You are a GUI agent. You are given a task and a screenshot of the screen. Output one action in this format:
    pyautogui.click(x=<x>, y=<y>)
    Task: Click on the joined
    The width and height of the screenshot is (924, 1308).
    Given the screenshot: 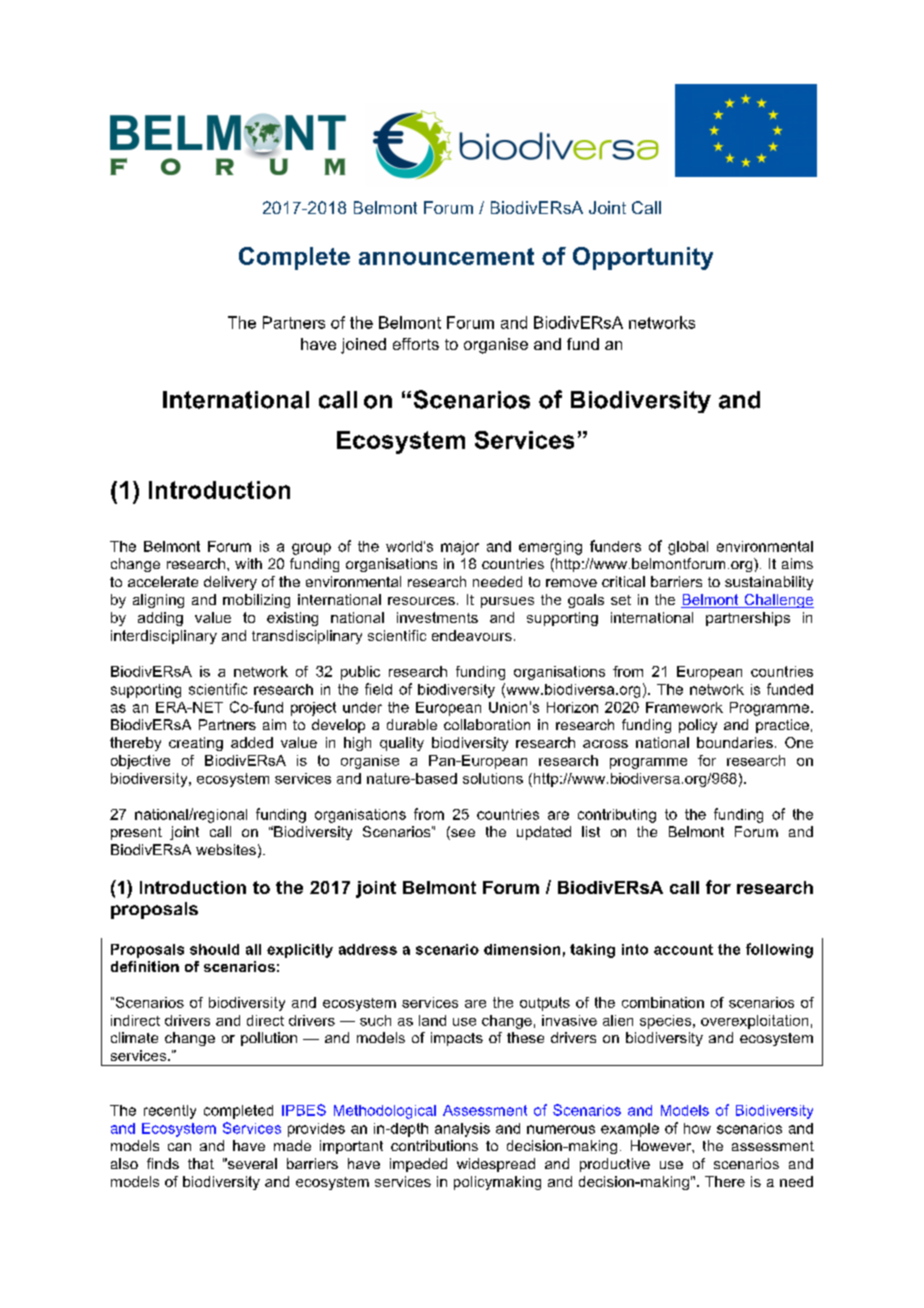 What is the action you would take?
    pyautogui.click(x=363, y=346)
